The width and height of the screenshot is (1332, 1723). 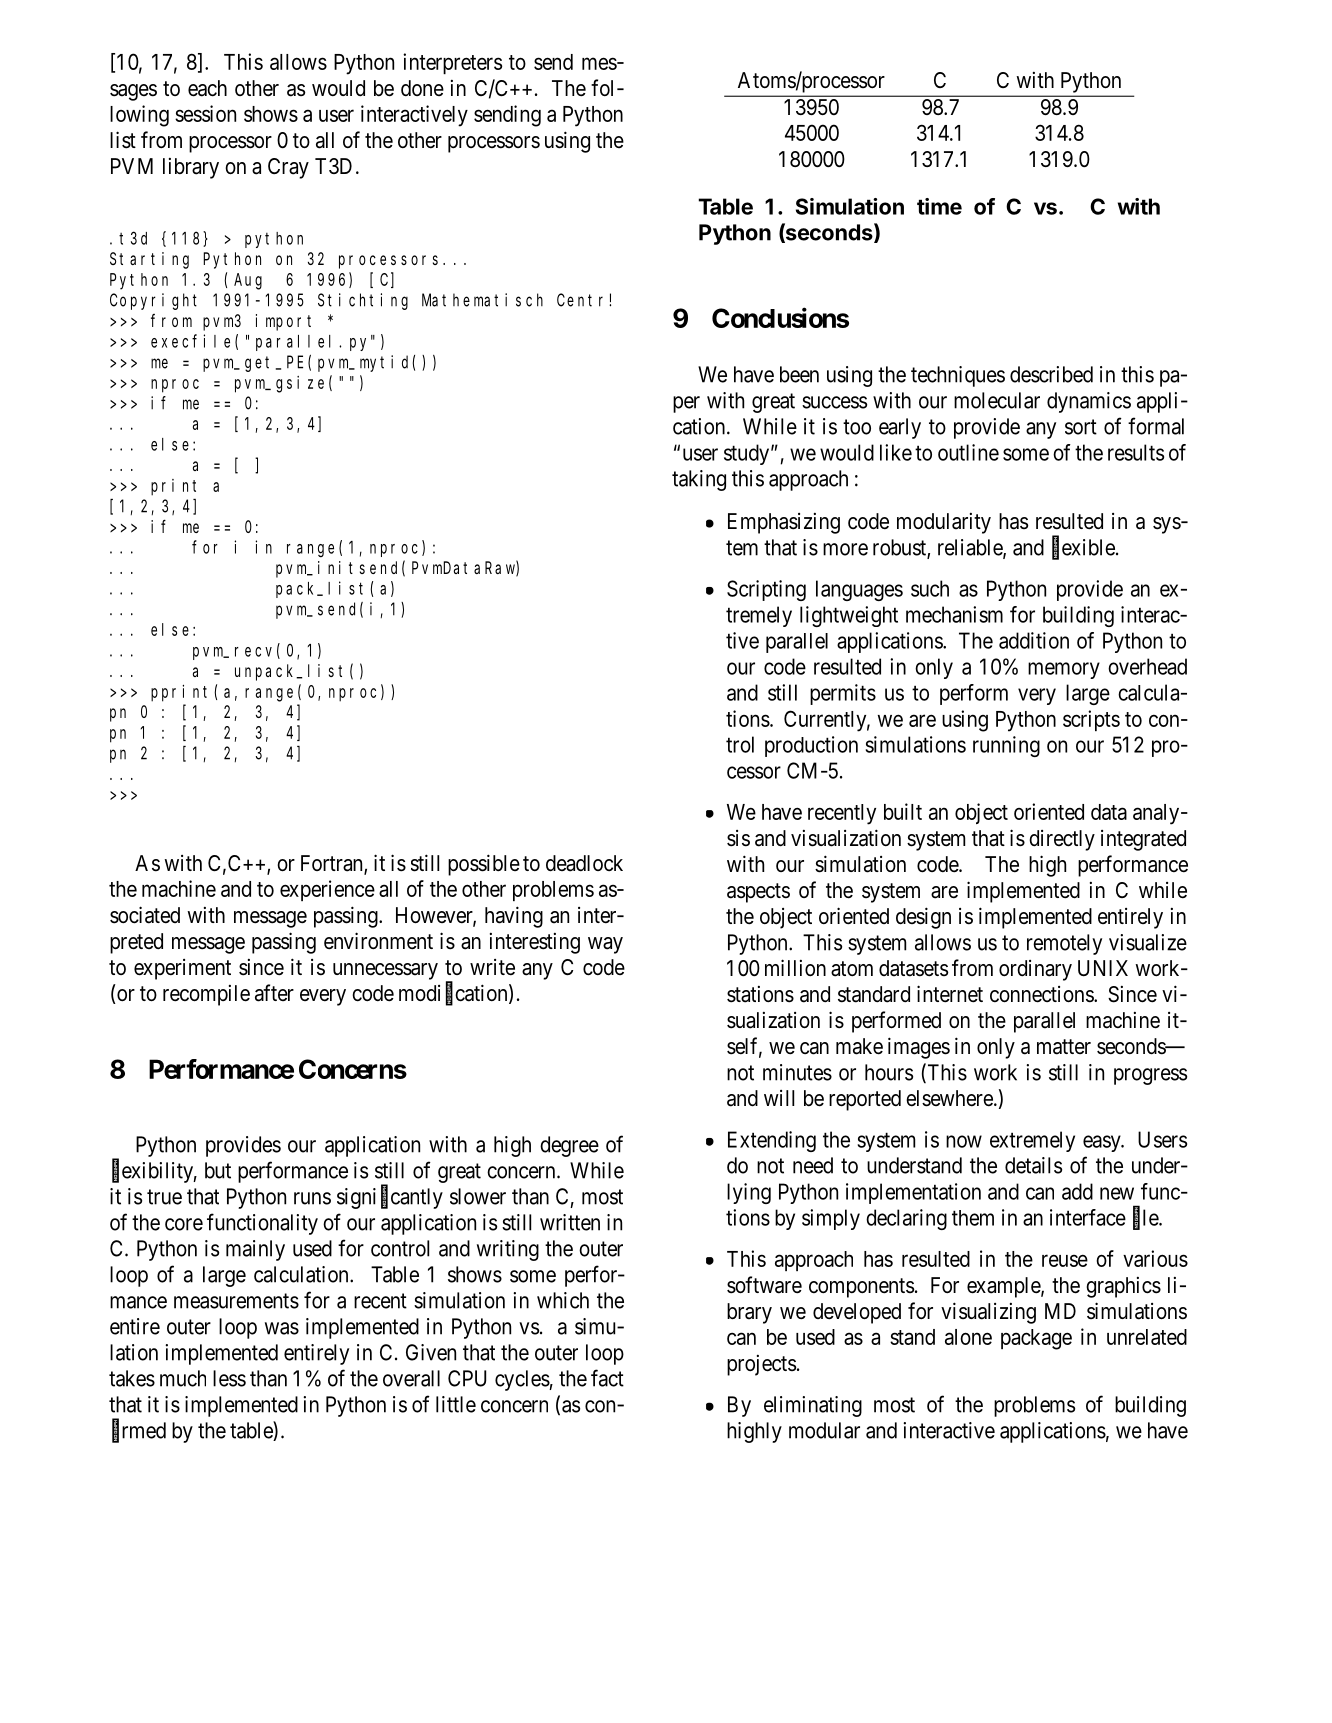 I want to click on Cray, so click(x=288, y=168).
